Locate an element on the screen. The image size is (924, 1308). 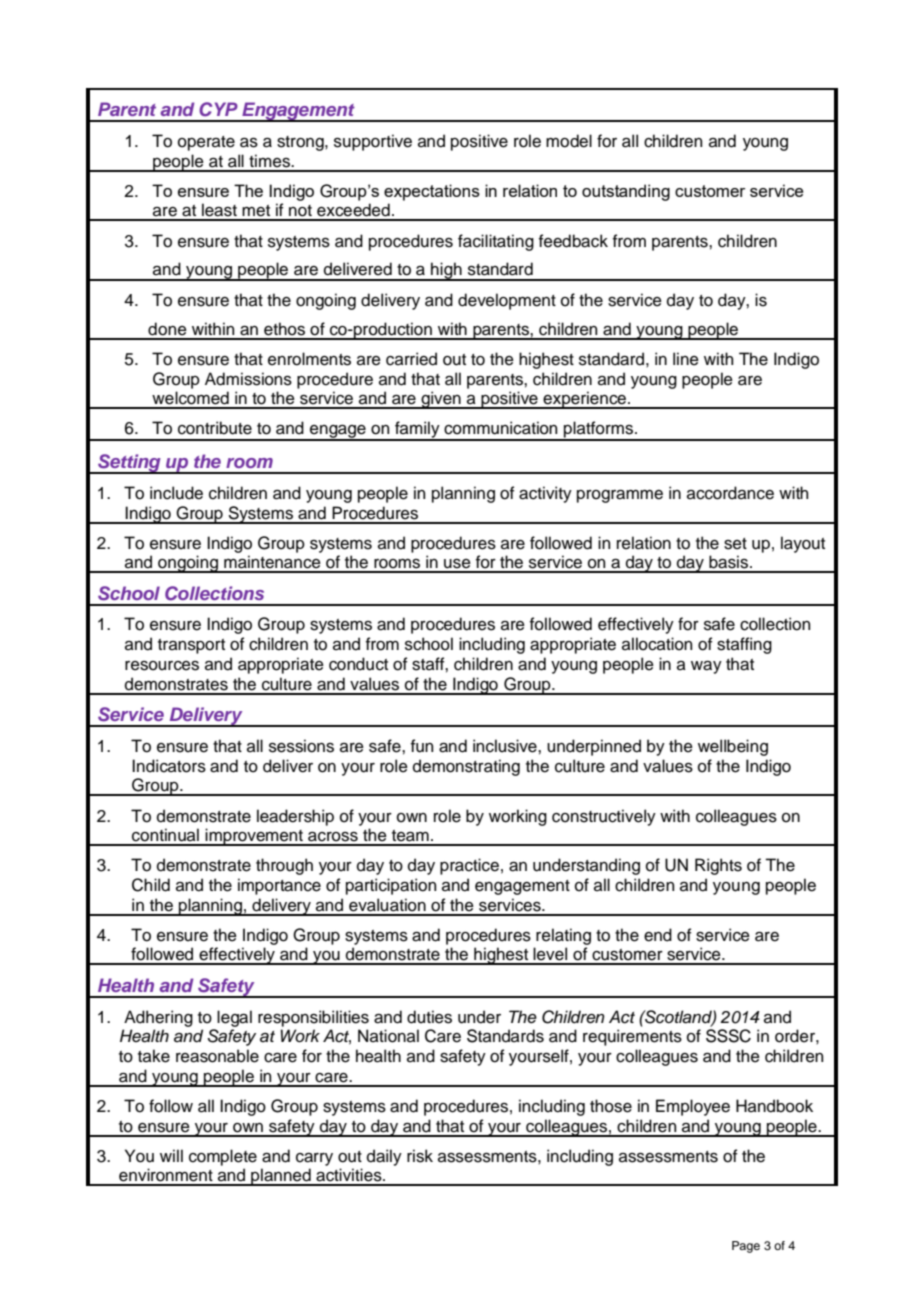
outstanding is located at coordinates (626, 192).
